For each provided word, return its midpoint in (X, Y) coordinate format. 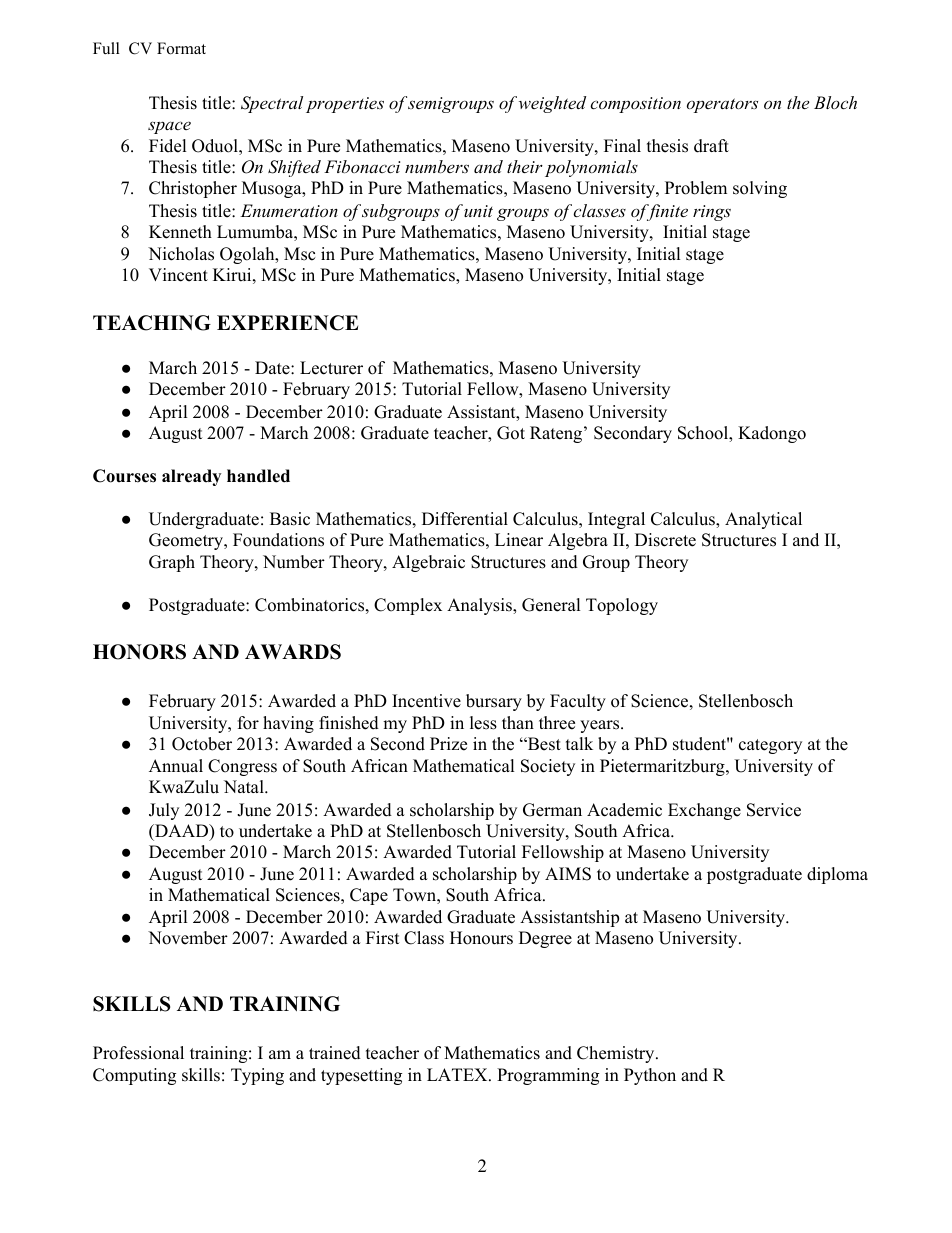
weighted (552, 104)
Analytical (763, 520)
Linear (519, 540)
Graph (172, 563)
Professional (138, 1053)
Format (181, 48)
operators (722, 105)
